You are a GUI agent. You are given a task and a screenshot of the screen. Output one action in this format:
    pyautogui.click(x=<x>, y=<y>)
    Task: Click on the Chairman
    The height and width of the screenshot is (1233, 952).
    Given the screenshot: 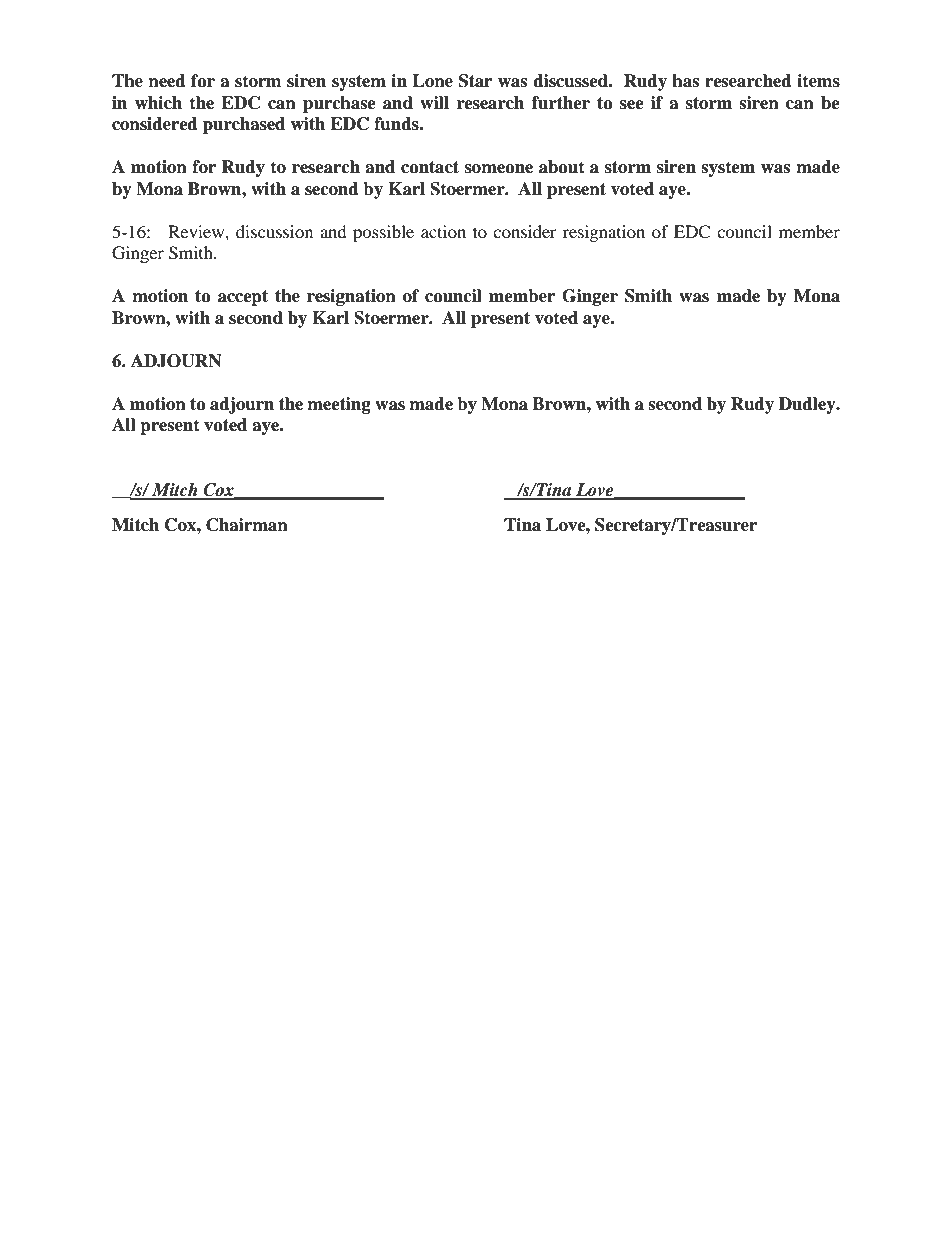 What is the action you would take?
    pyautogui.click(x=247, y=525)
